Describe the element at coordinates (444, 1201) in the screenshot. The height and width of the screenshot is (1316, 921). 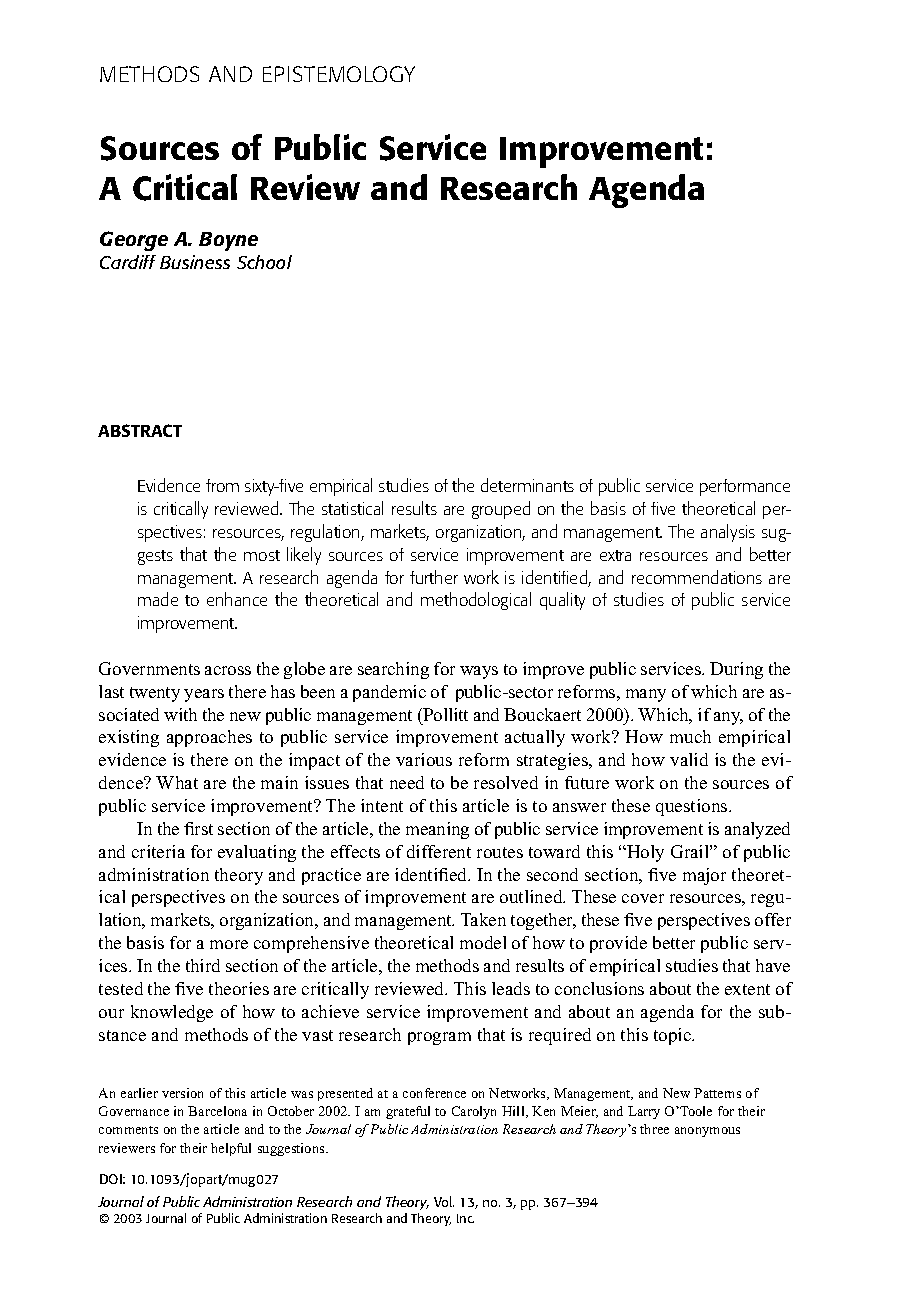
I see `Vol` at that location.
